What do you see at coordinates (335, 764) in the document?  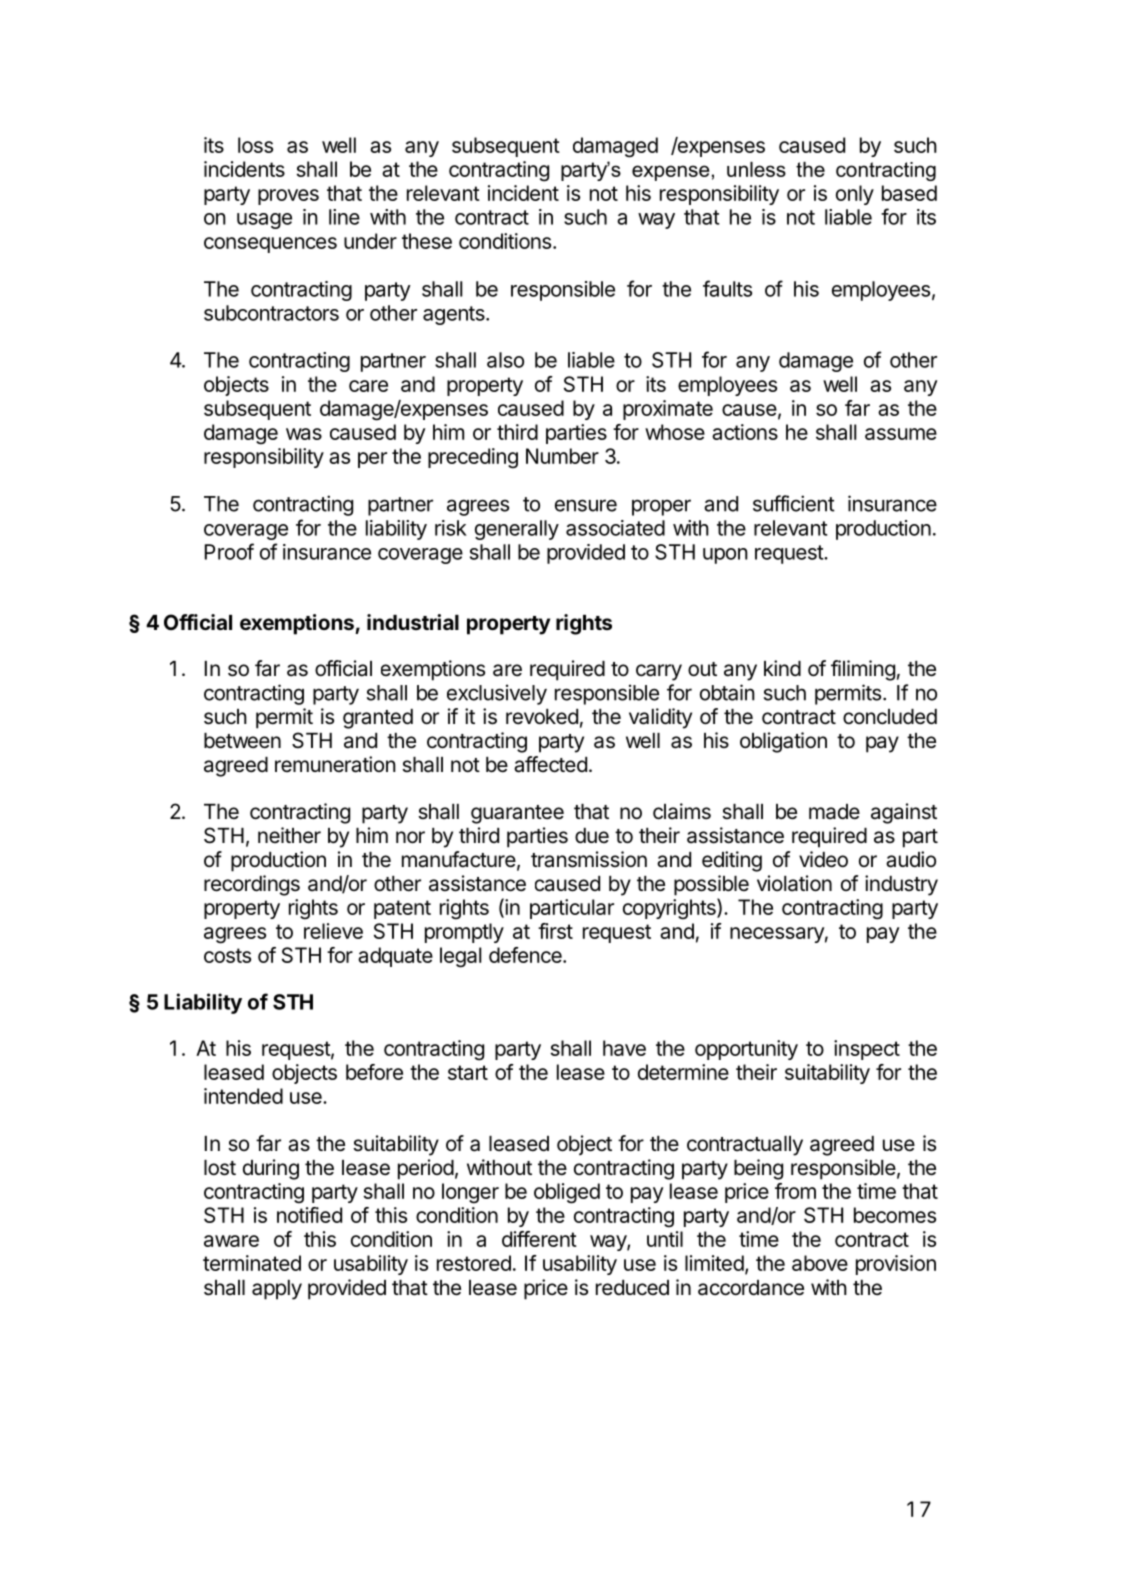 I see `remuneration` at bounding box center [335, 764].
